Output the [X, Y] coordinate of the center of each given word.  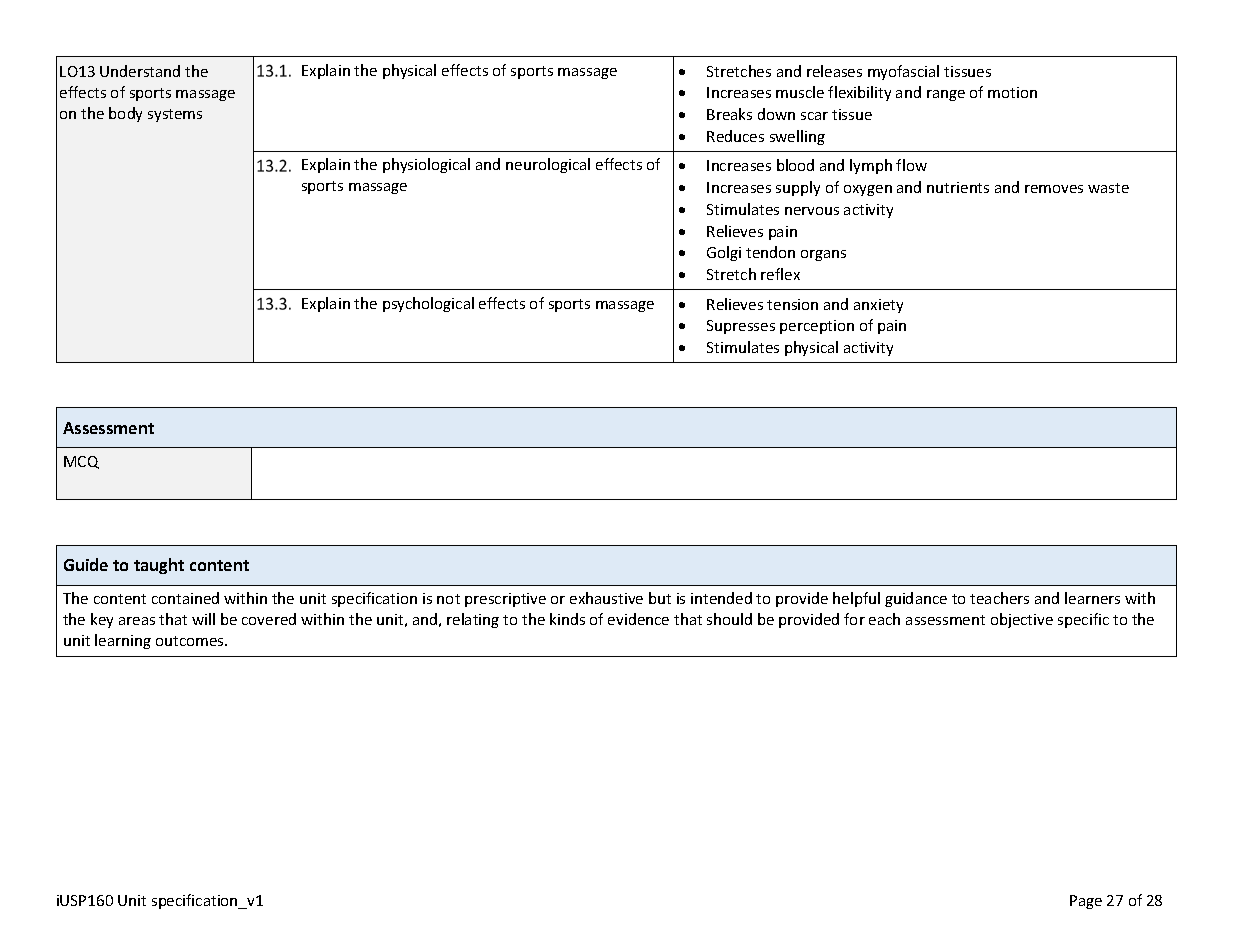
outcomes [191, 641]
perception [817, 327]
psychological [428, 304]
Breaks [729, 114]
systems [175, 115]
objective [1022, 620]
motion [1012, 92]
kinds [567, 619]
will [203, 619]
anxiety [878, 306]
